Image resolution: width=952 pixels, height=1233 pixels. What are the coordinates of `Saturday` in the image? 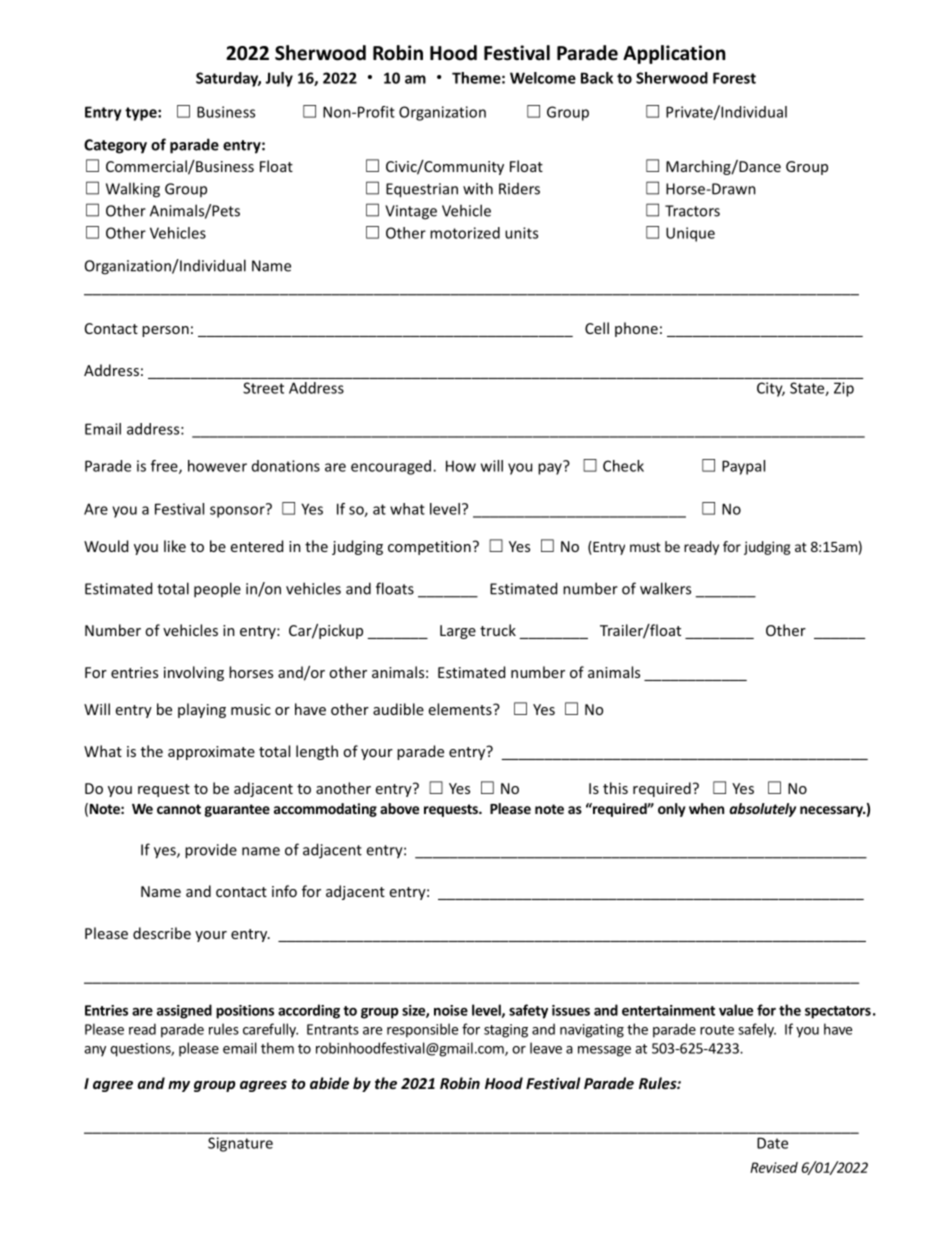 It's located at (228, 79).
